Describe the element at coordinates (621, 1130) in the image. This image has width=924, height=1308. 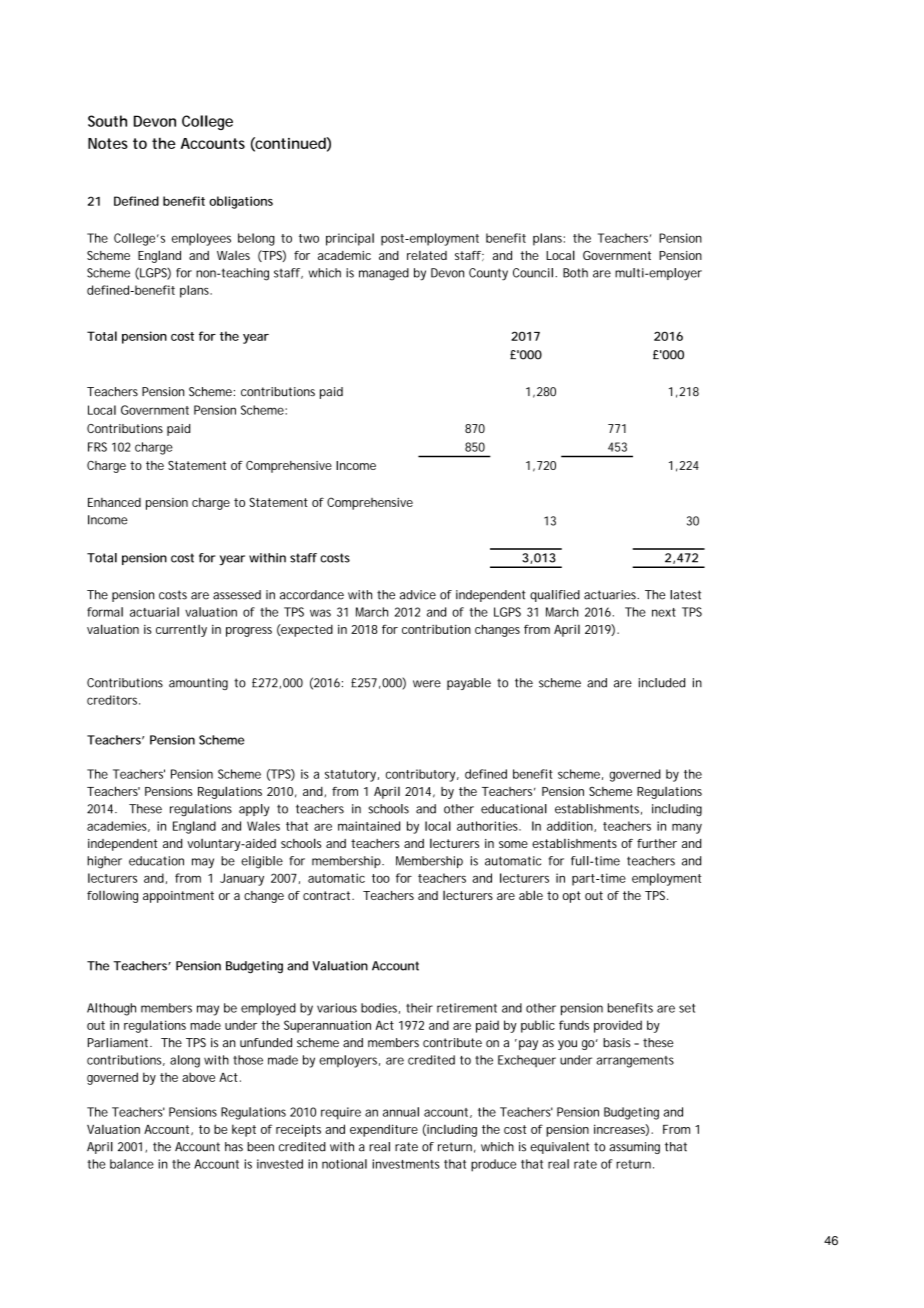
I see `increases` at that location.
